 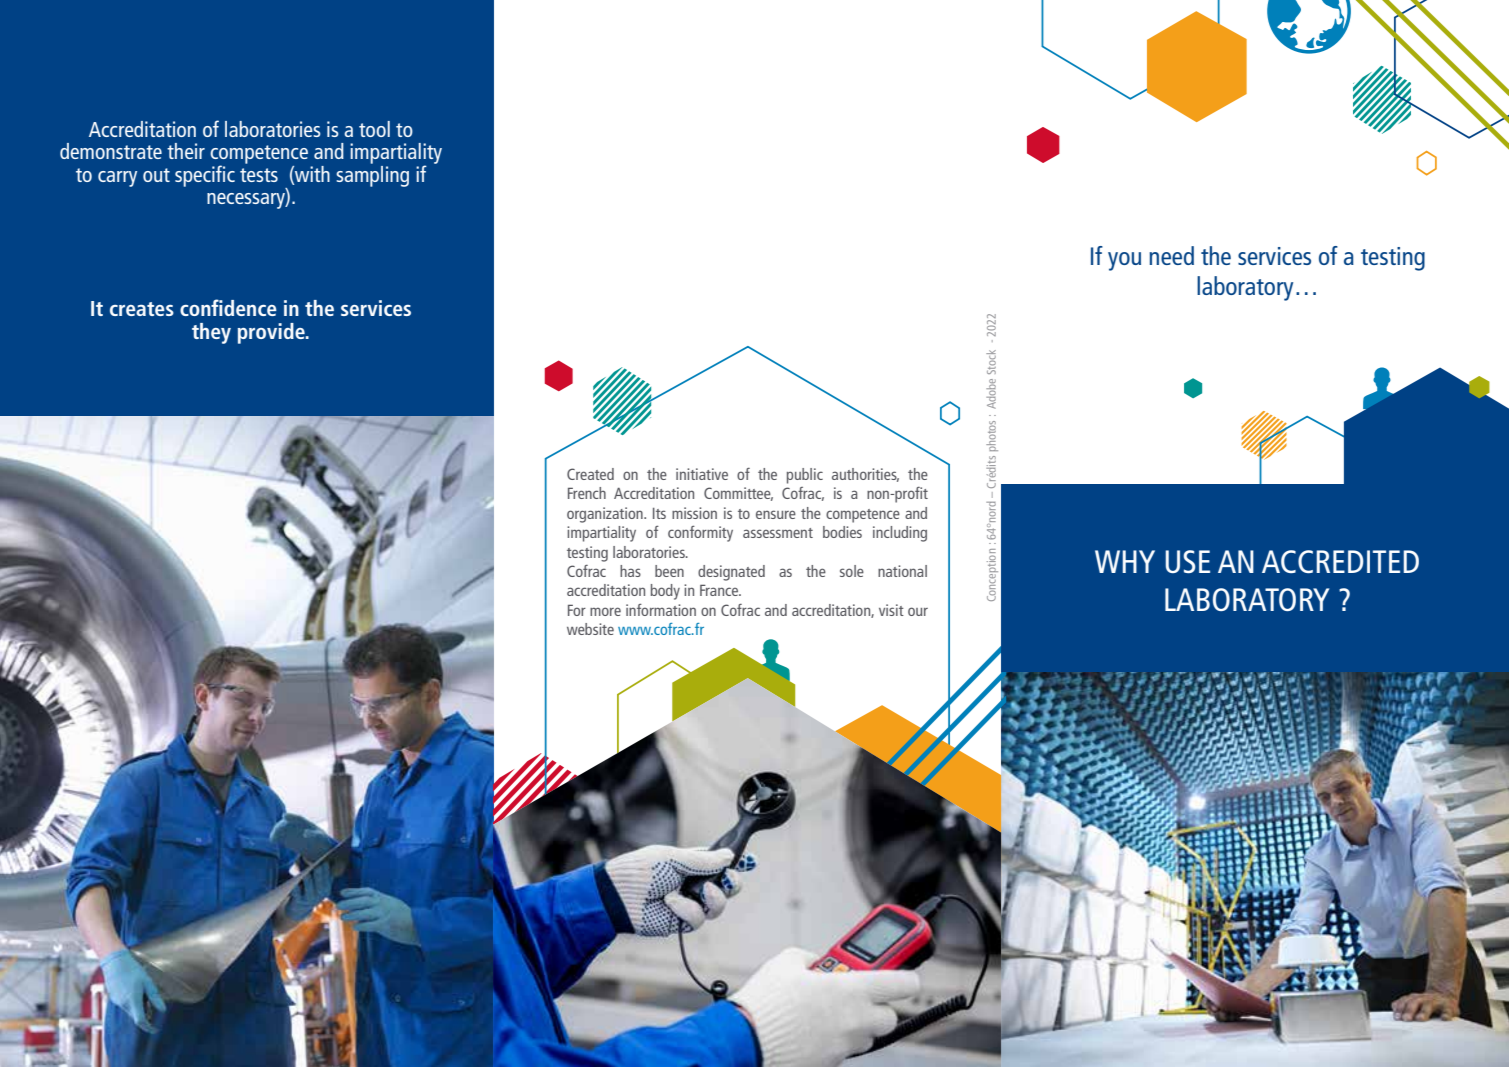 I want to click on Created, so click(x=590, y=474).
